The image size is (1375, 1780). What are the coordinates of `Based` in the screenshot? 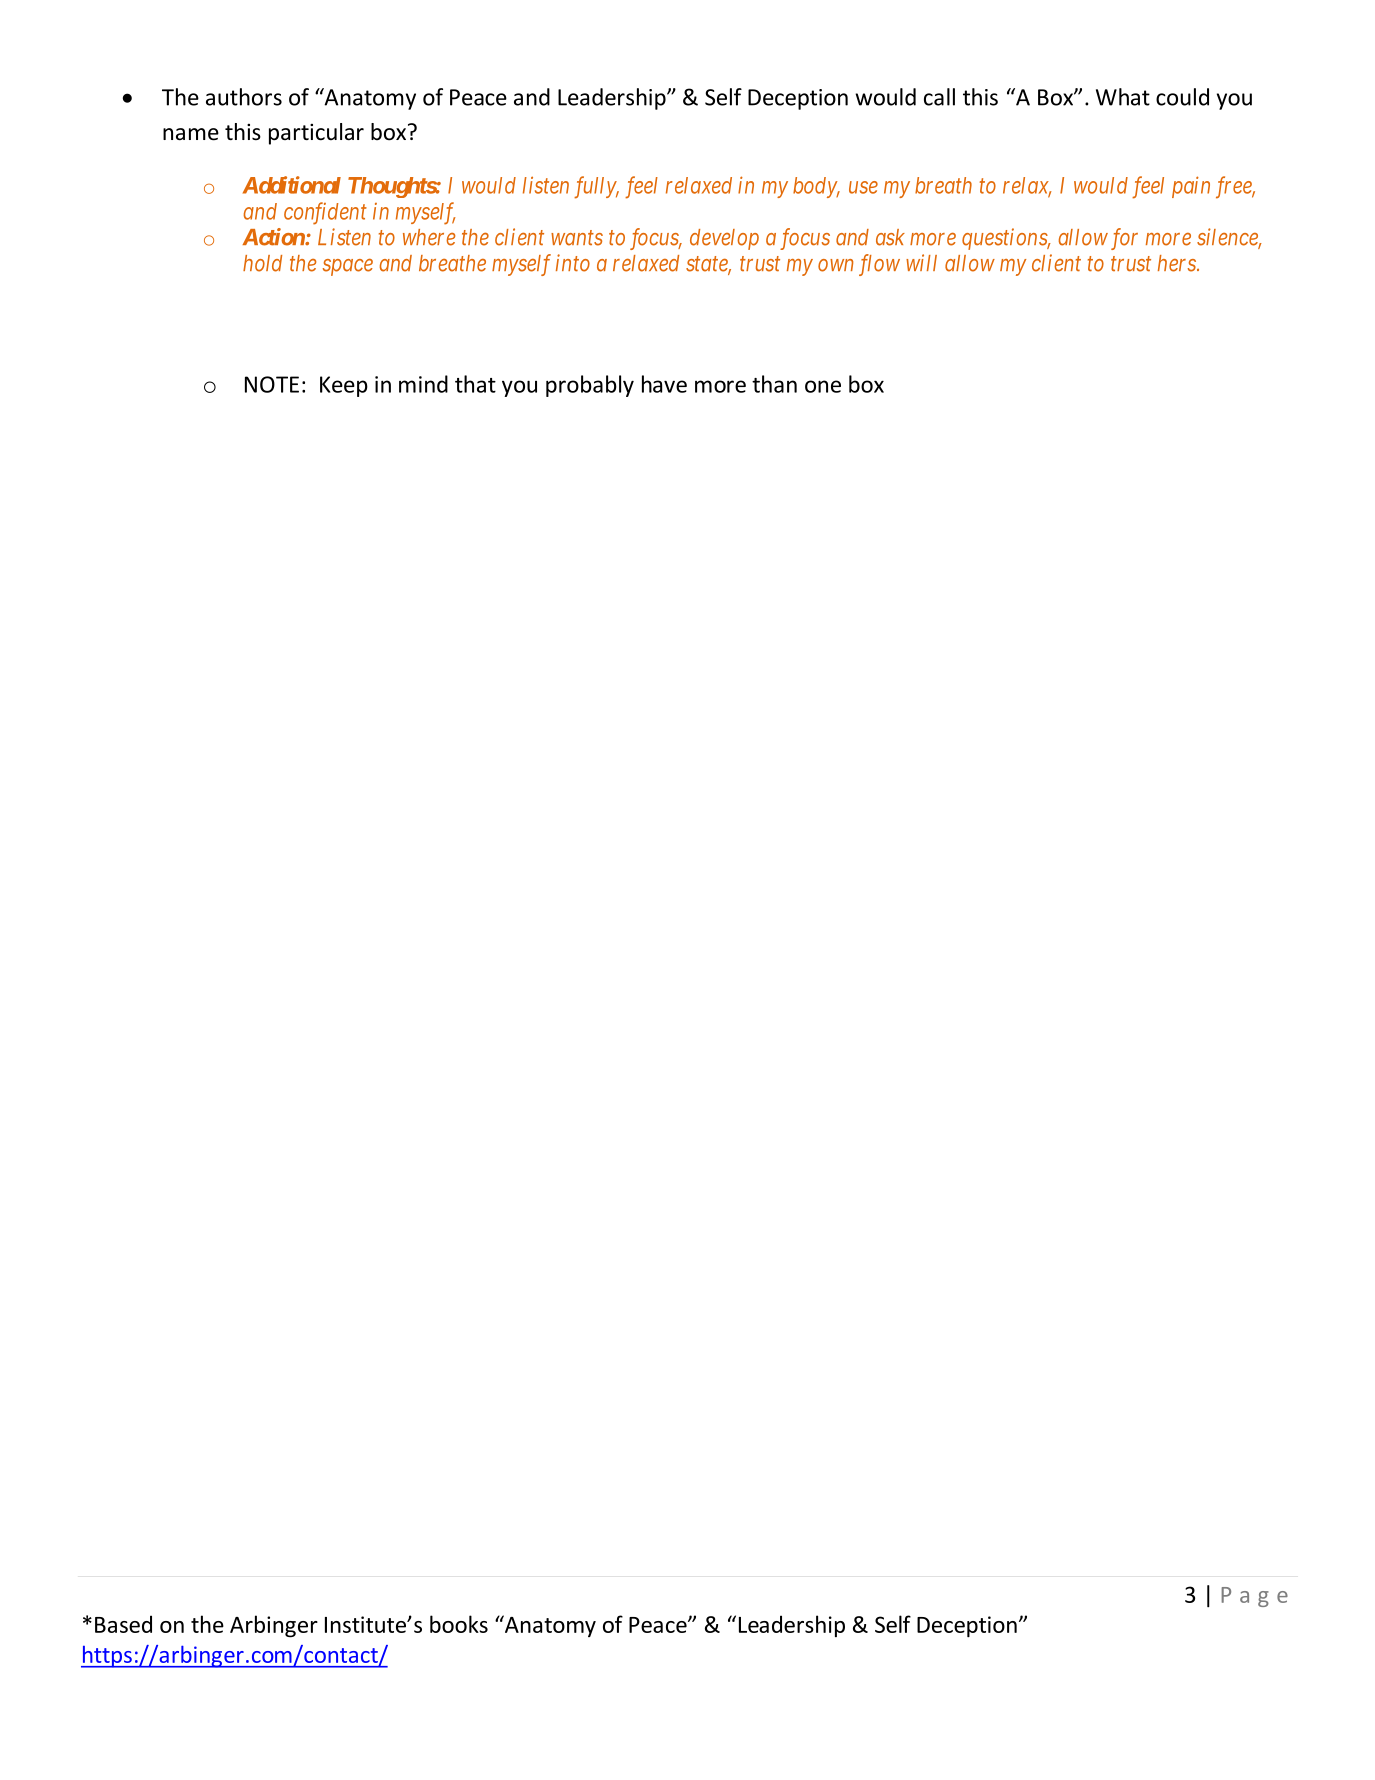 It's located at (123, 1624).
